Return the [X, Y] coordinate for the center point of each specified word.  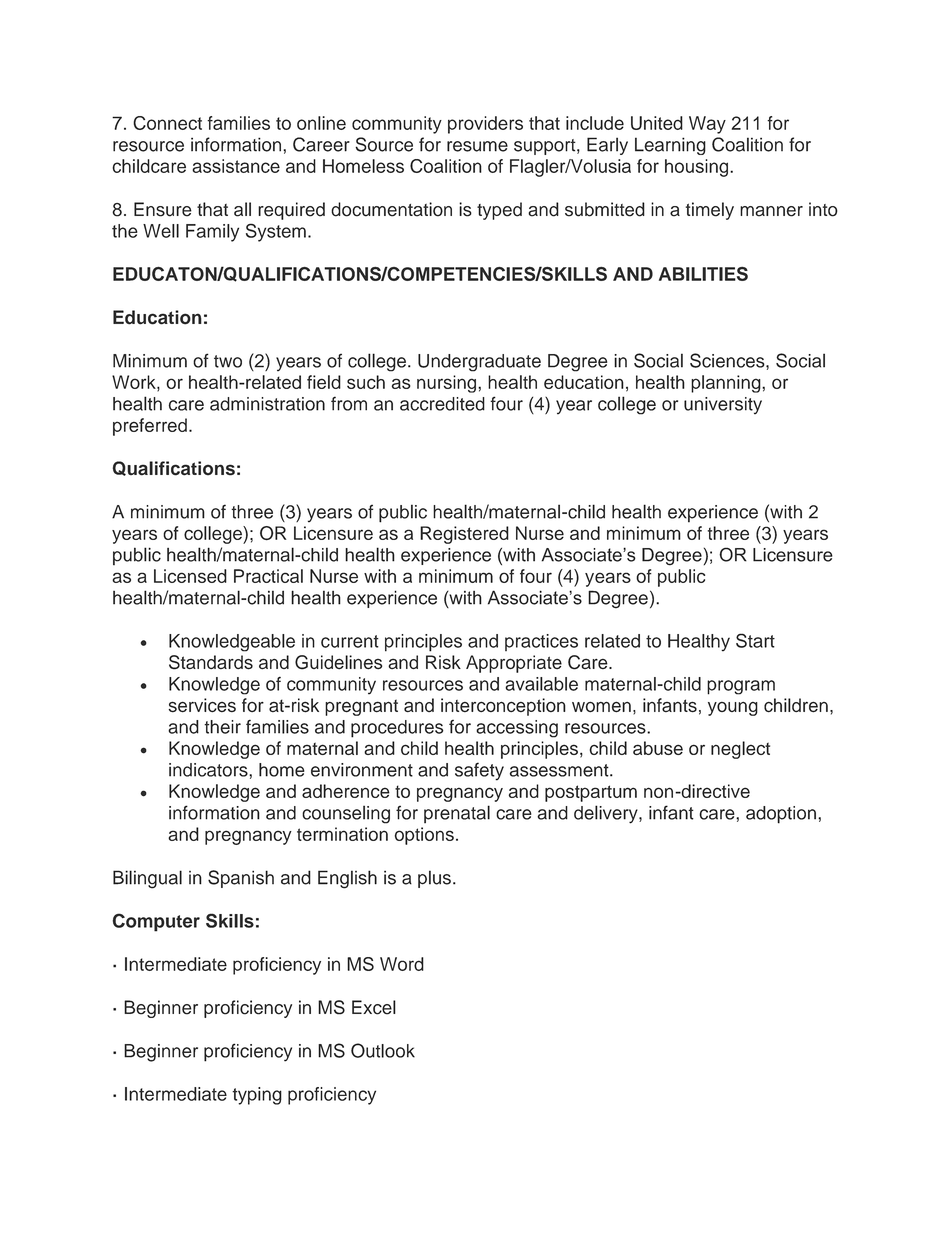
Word [402, 964]
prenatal [457, 814]
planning [727, 384]
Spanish [241, 879]
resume [477, 146]
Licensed [190, 576]
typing [257, 1096]
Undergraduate [479, 363]
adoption [781, 815]
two [228, 361]
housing [698, 168]
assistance [236, 166]
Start [755, 640]
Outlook [383, 1050]
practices [541, 642]
